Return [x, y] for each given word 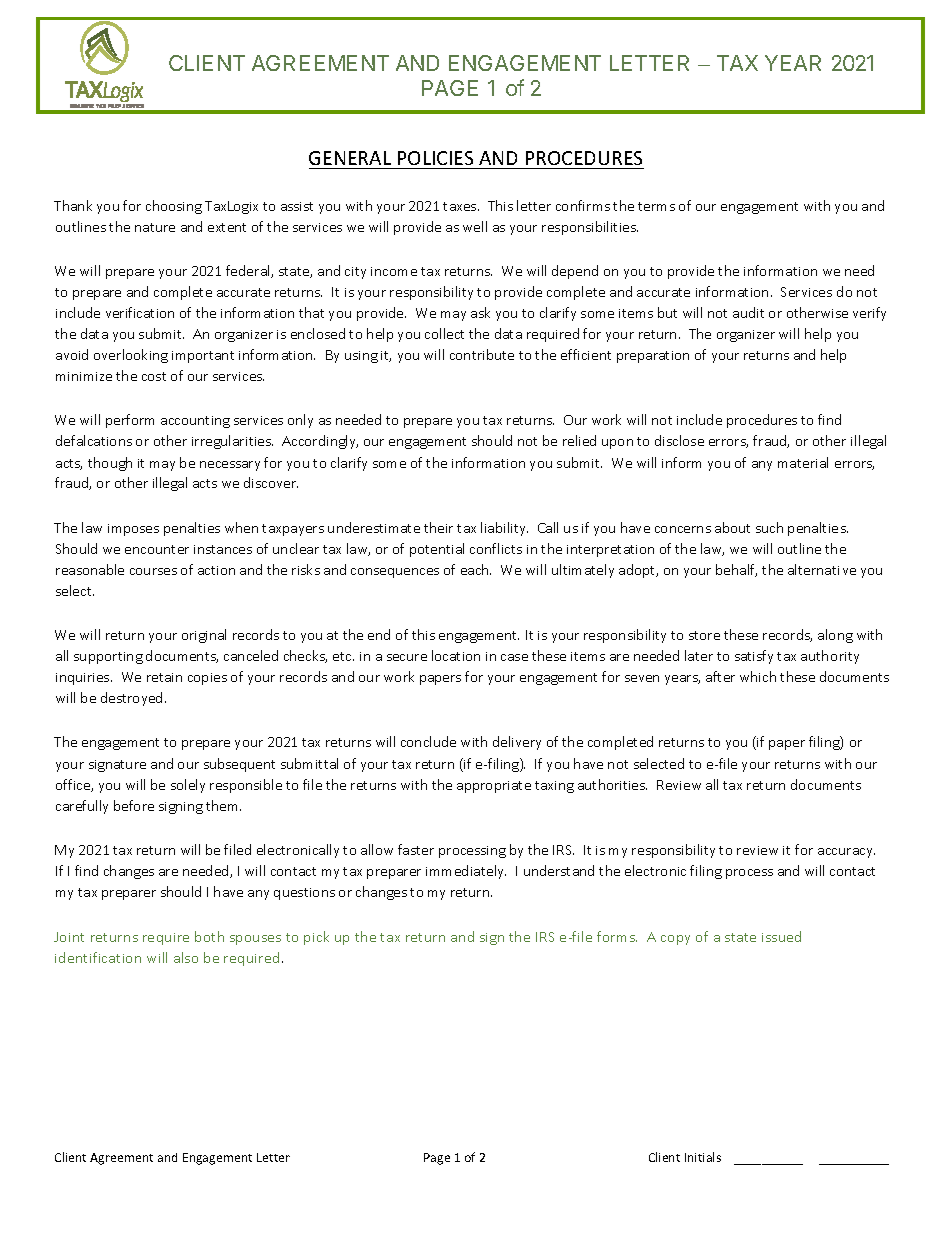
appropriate [494, 787]
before [134, 805]
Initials [703, 1157]
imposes [133, 530]
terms [656, 206]
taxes [461, 206]
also [186, 957]
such [769, 527]
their [438, 527]
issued [781, 936]
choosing [174, 207]
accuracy [846, 853]
